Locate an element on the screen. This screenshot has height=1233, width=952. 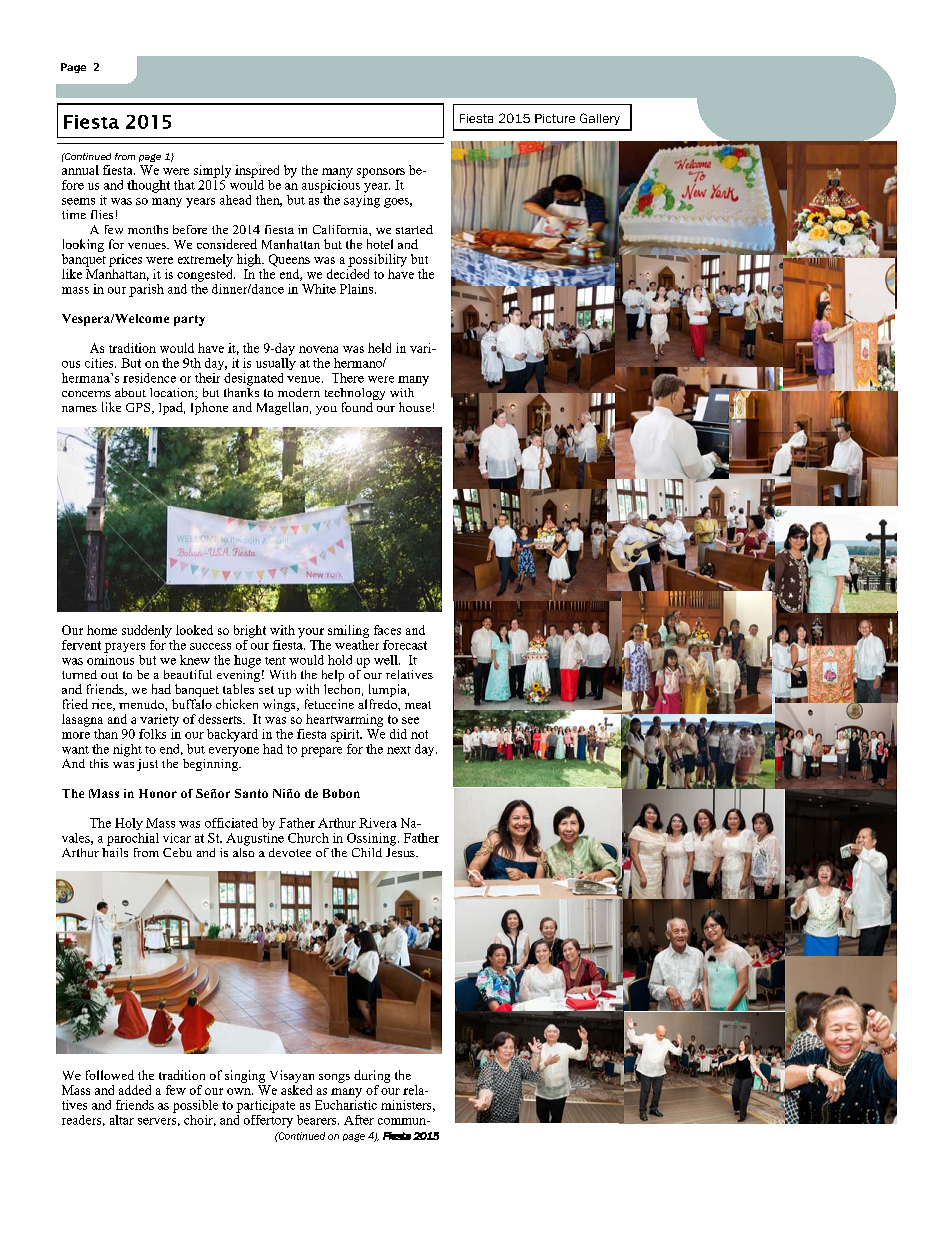
house is located at coordinates (415, 407).
